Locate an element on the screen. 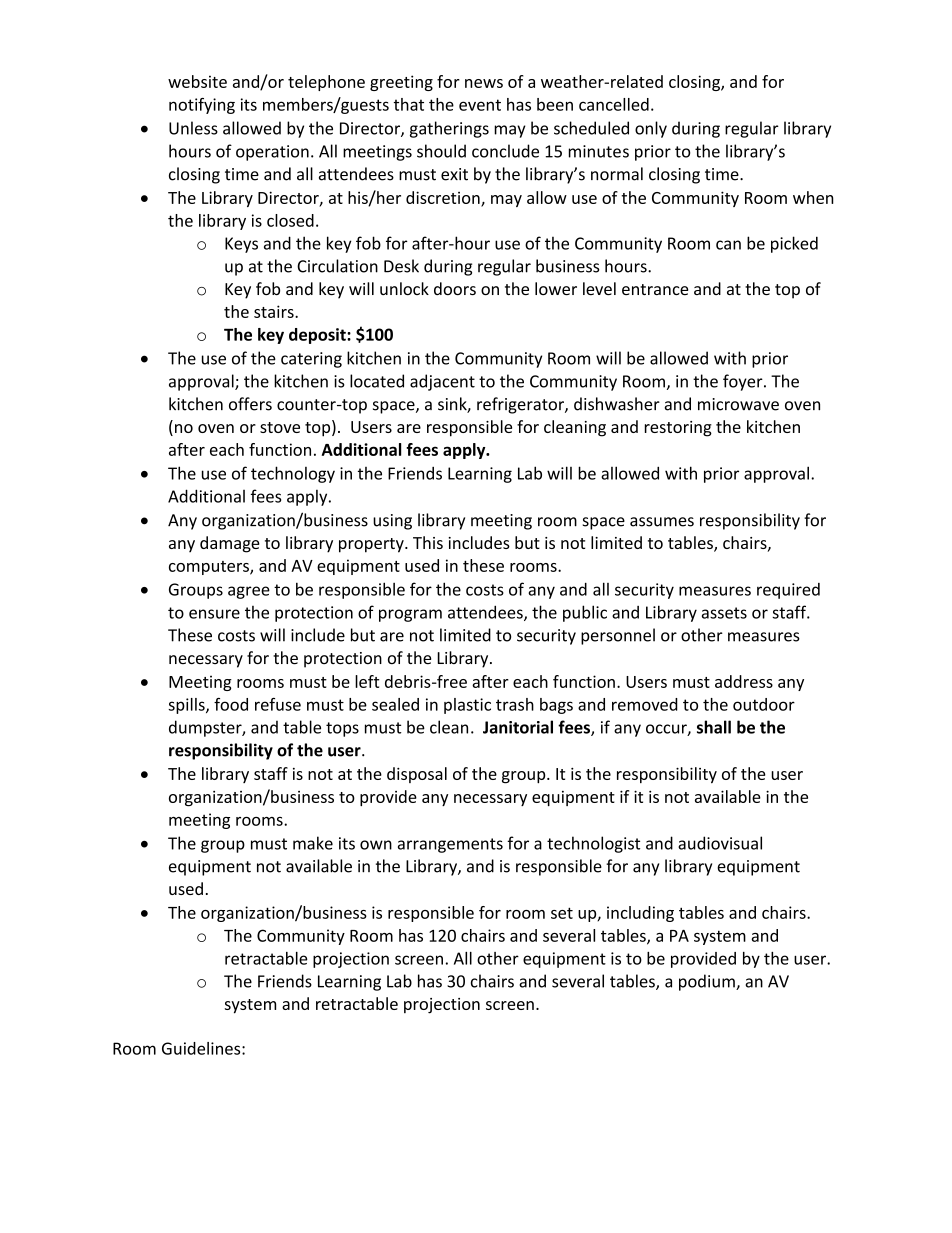 This screenshot has width=952, height=1233. Guidelines is located at coordinates (202, 1048).
